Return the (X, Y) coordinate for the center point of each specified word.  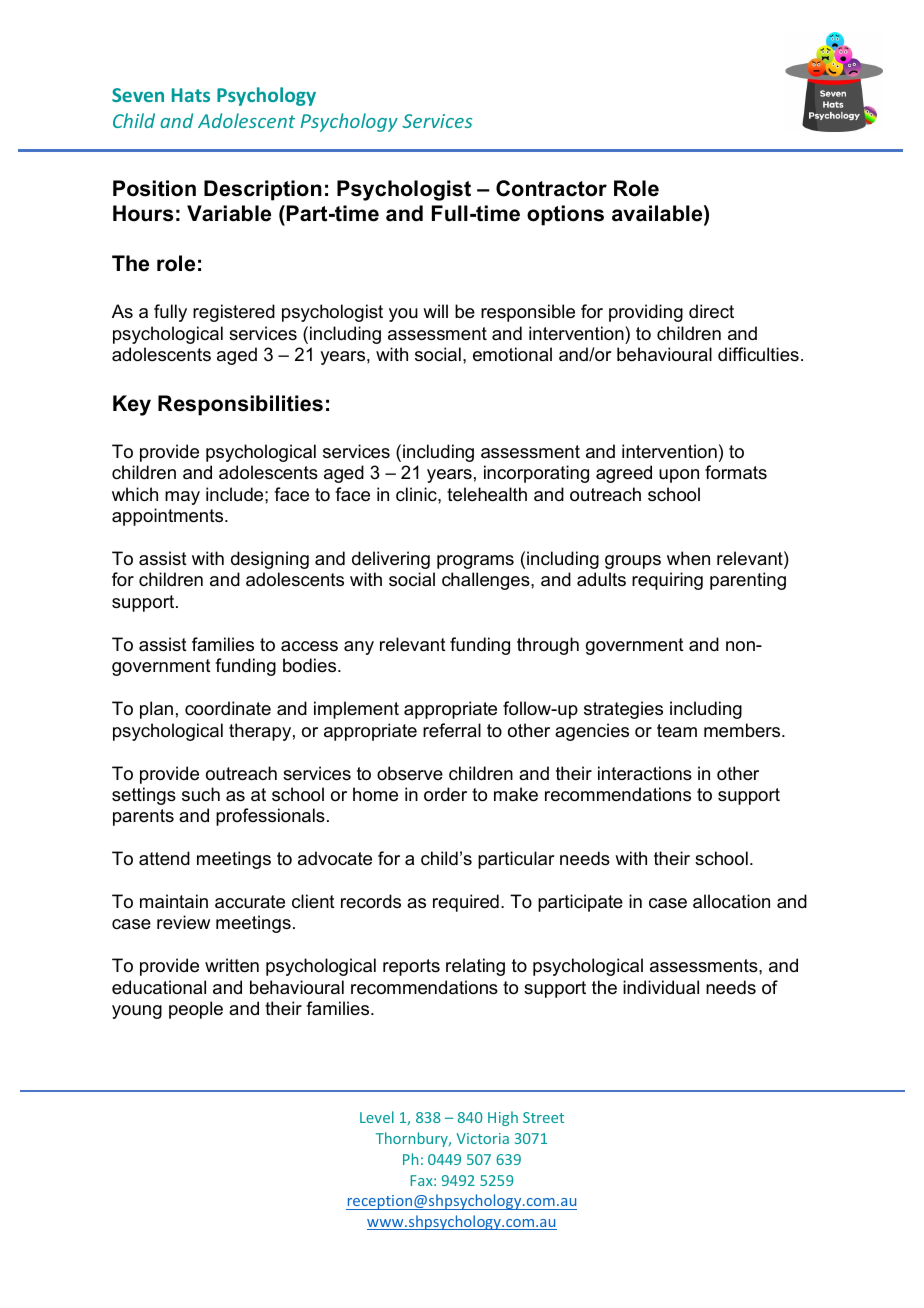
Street (543, 1117)
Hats (191, 95)
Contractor (551, 188)
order (445, 794)
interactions (645, 773)
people (196, 1010)
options (565, 215)
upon (679, 476)
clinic (417, 494)
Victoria (482, 1138)
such (201, 794)
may (182, 498)
